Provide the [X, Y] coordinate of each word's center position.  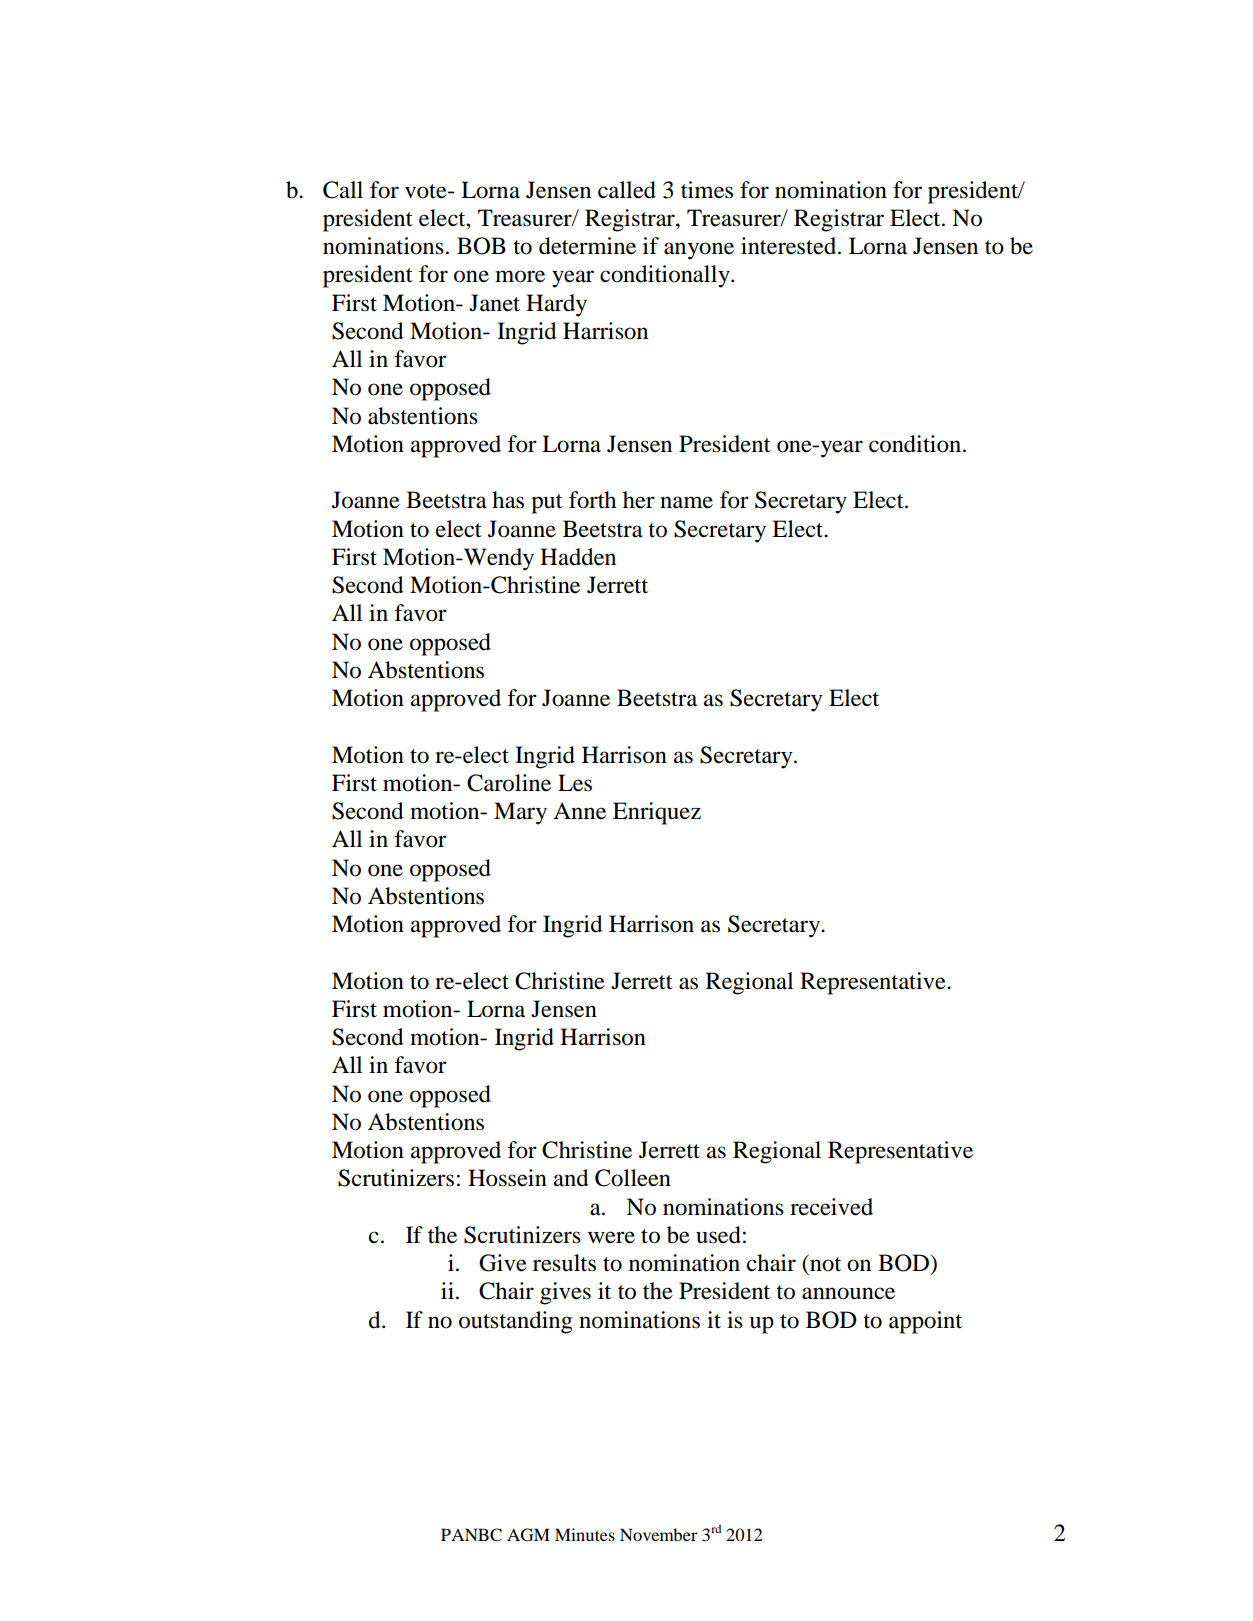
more [520, 276]
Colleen [633, 1178]
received [831, 1207]
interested [790, 246]
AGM [528, 1535]
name [686, 502]
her [639, 500]
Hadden [578, 557]
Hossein [507, 1178]
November [659, 1534]
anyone [699, 251]
